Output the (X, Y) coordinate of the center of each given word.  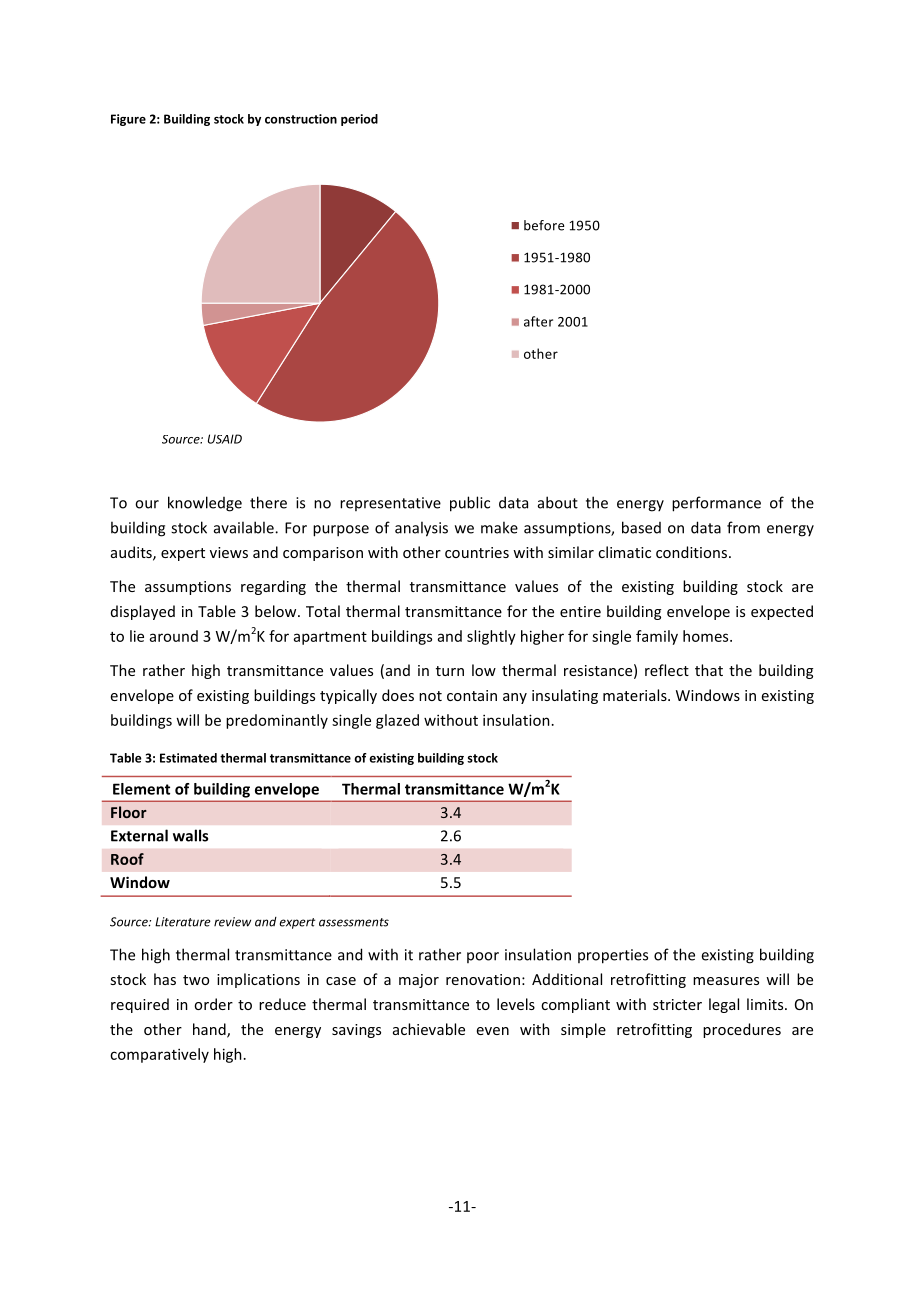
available (245, 527)
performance (716, 504)
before (544, 225)
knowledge (205, 504)
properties (613, 956)
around (174, 636)
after (538, 321)
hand (210, 1030)
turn (450, 671)
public (470, 504)
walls (190, 835)
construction (301, 119)
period (359, 120)
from (743, 527)
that (709, 670)
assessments (354, 922)
